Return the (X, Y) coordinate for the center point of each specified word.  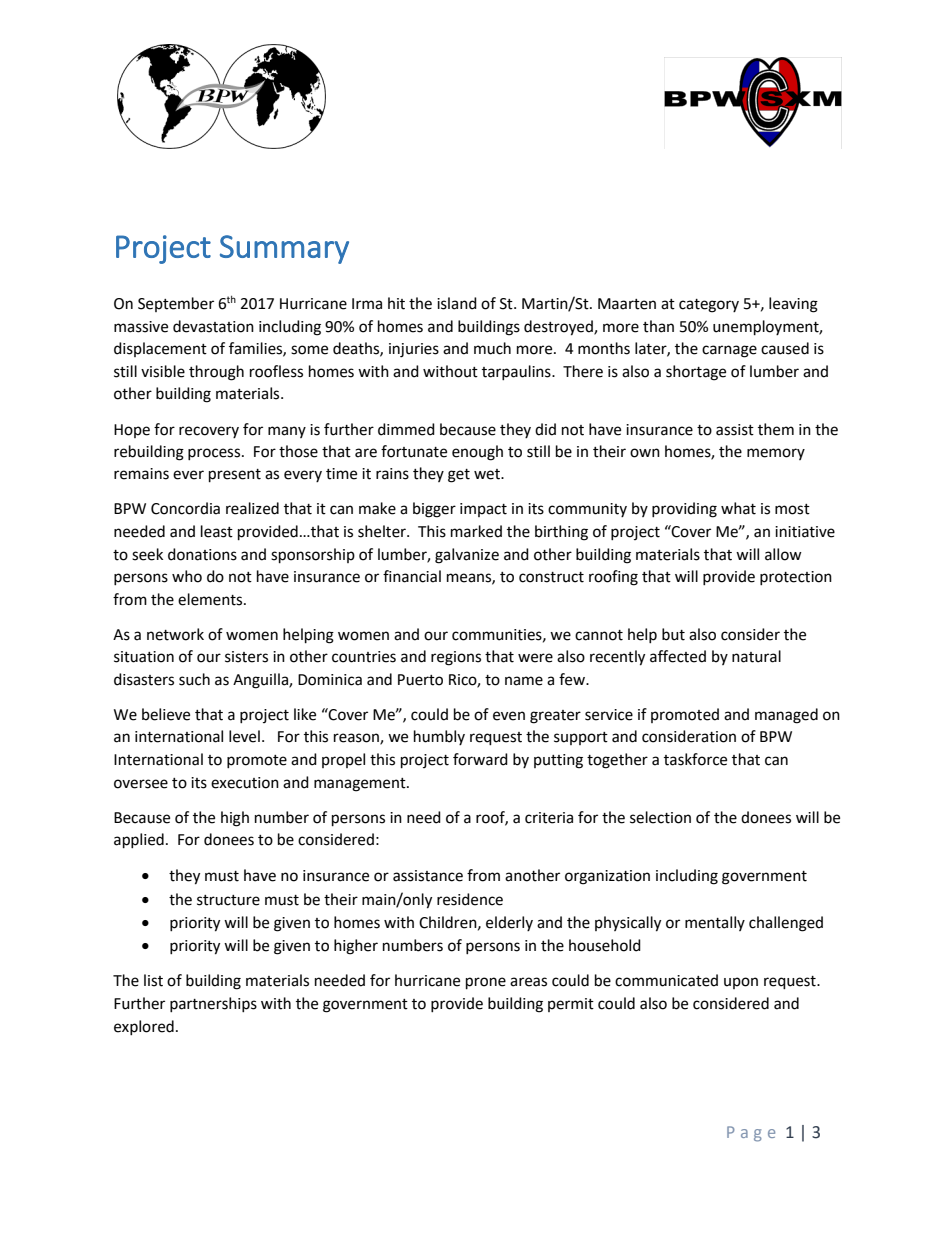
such (194, 679)
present (235, 476)
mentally (715, 923)
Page (751, 1134)
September (176, 304)
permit (571, 1005)
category (709, 306)
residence (470, 899)
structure (228, 900)
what (738, 508)
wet (488, 474)
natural (756, 656)
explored (144, 1027)
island (457, 303)
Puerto (420, 680)
